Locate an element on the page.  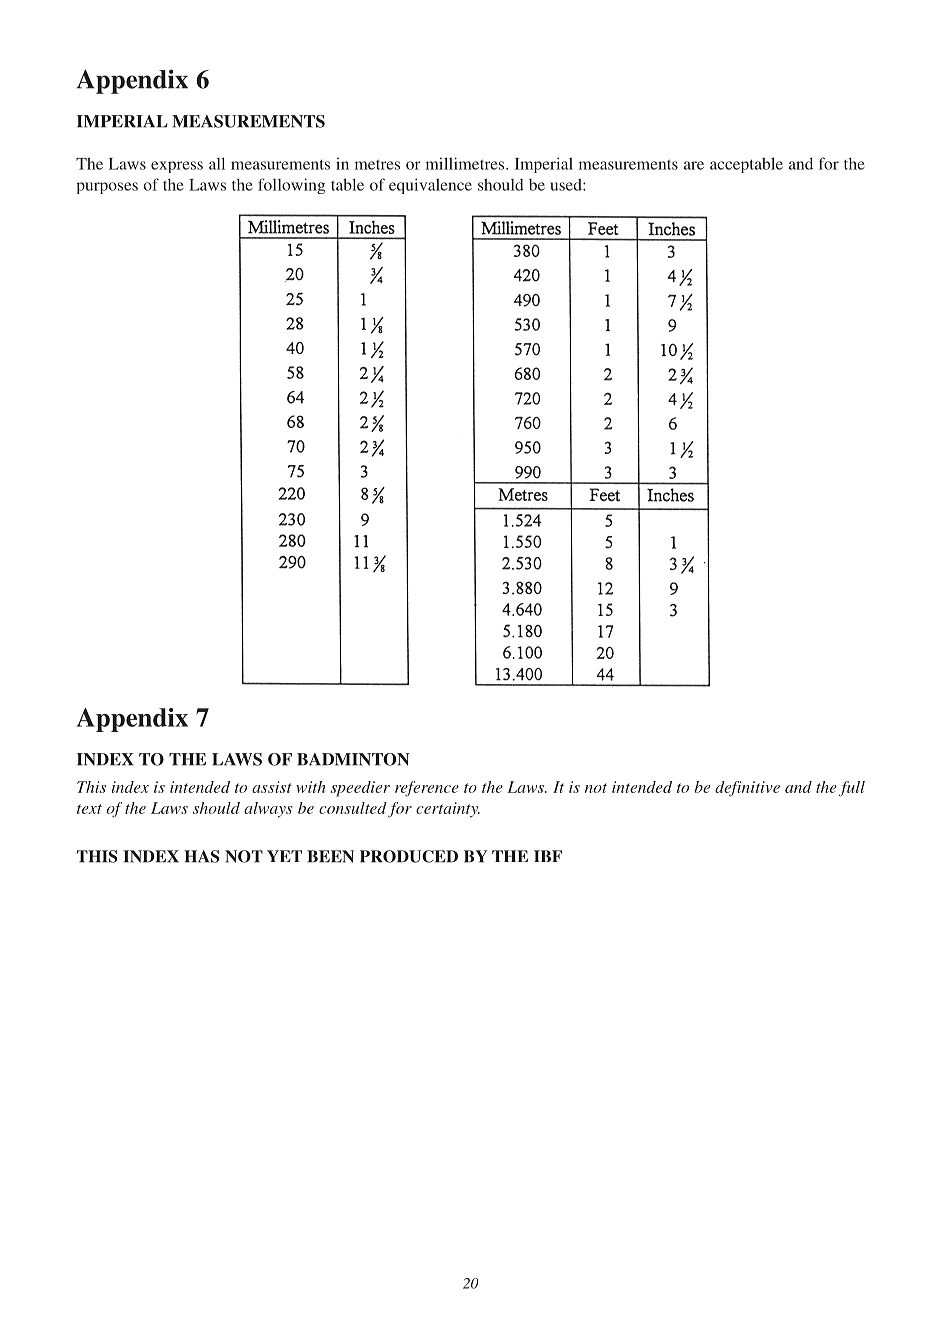
speedier is located at coordinates (360, 789).
